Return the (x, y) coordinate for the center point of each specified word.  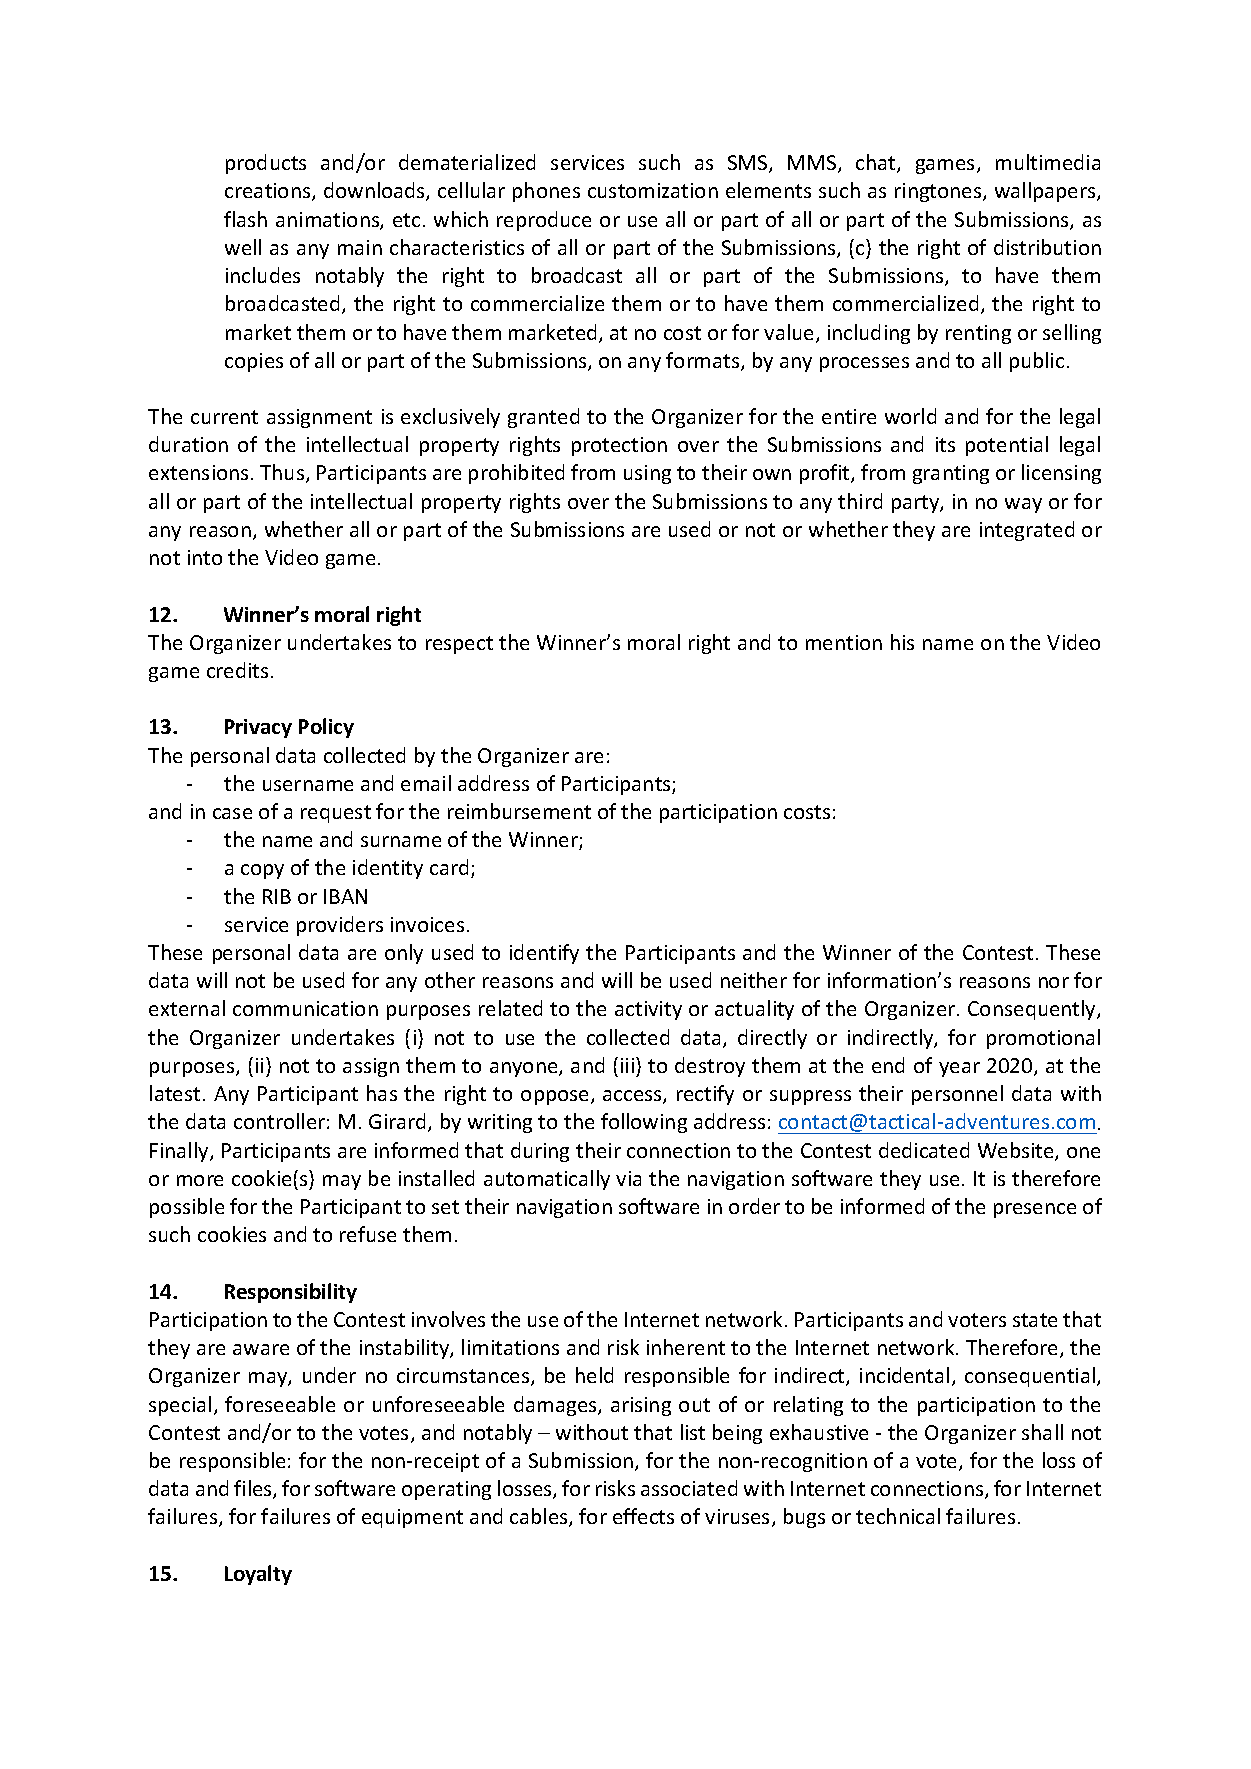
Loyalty (258, 1575)
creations (269, 192)
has (382, 1093)
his (902, 642)
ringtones (939, 192)
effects (643, 1516)
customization (653, 190)
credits (237, 670)
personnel (957, 1095)
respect (459, 645)
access (633, 1097)
